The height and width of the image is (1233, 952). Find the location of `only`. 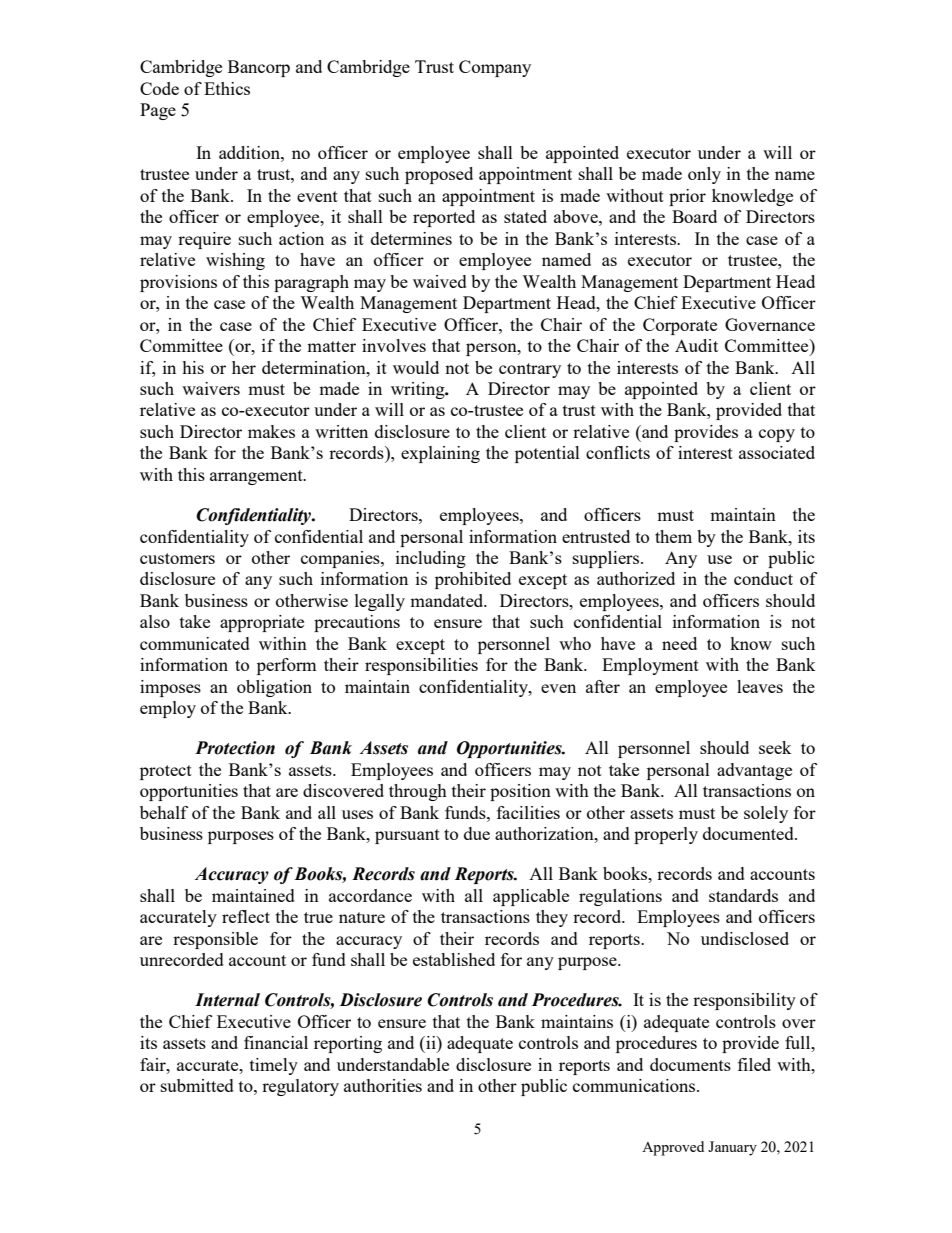

only is located at coordinates (704, 175).
